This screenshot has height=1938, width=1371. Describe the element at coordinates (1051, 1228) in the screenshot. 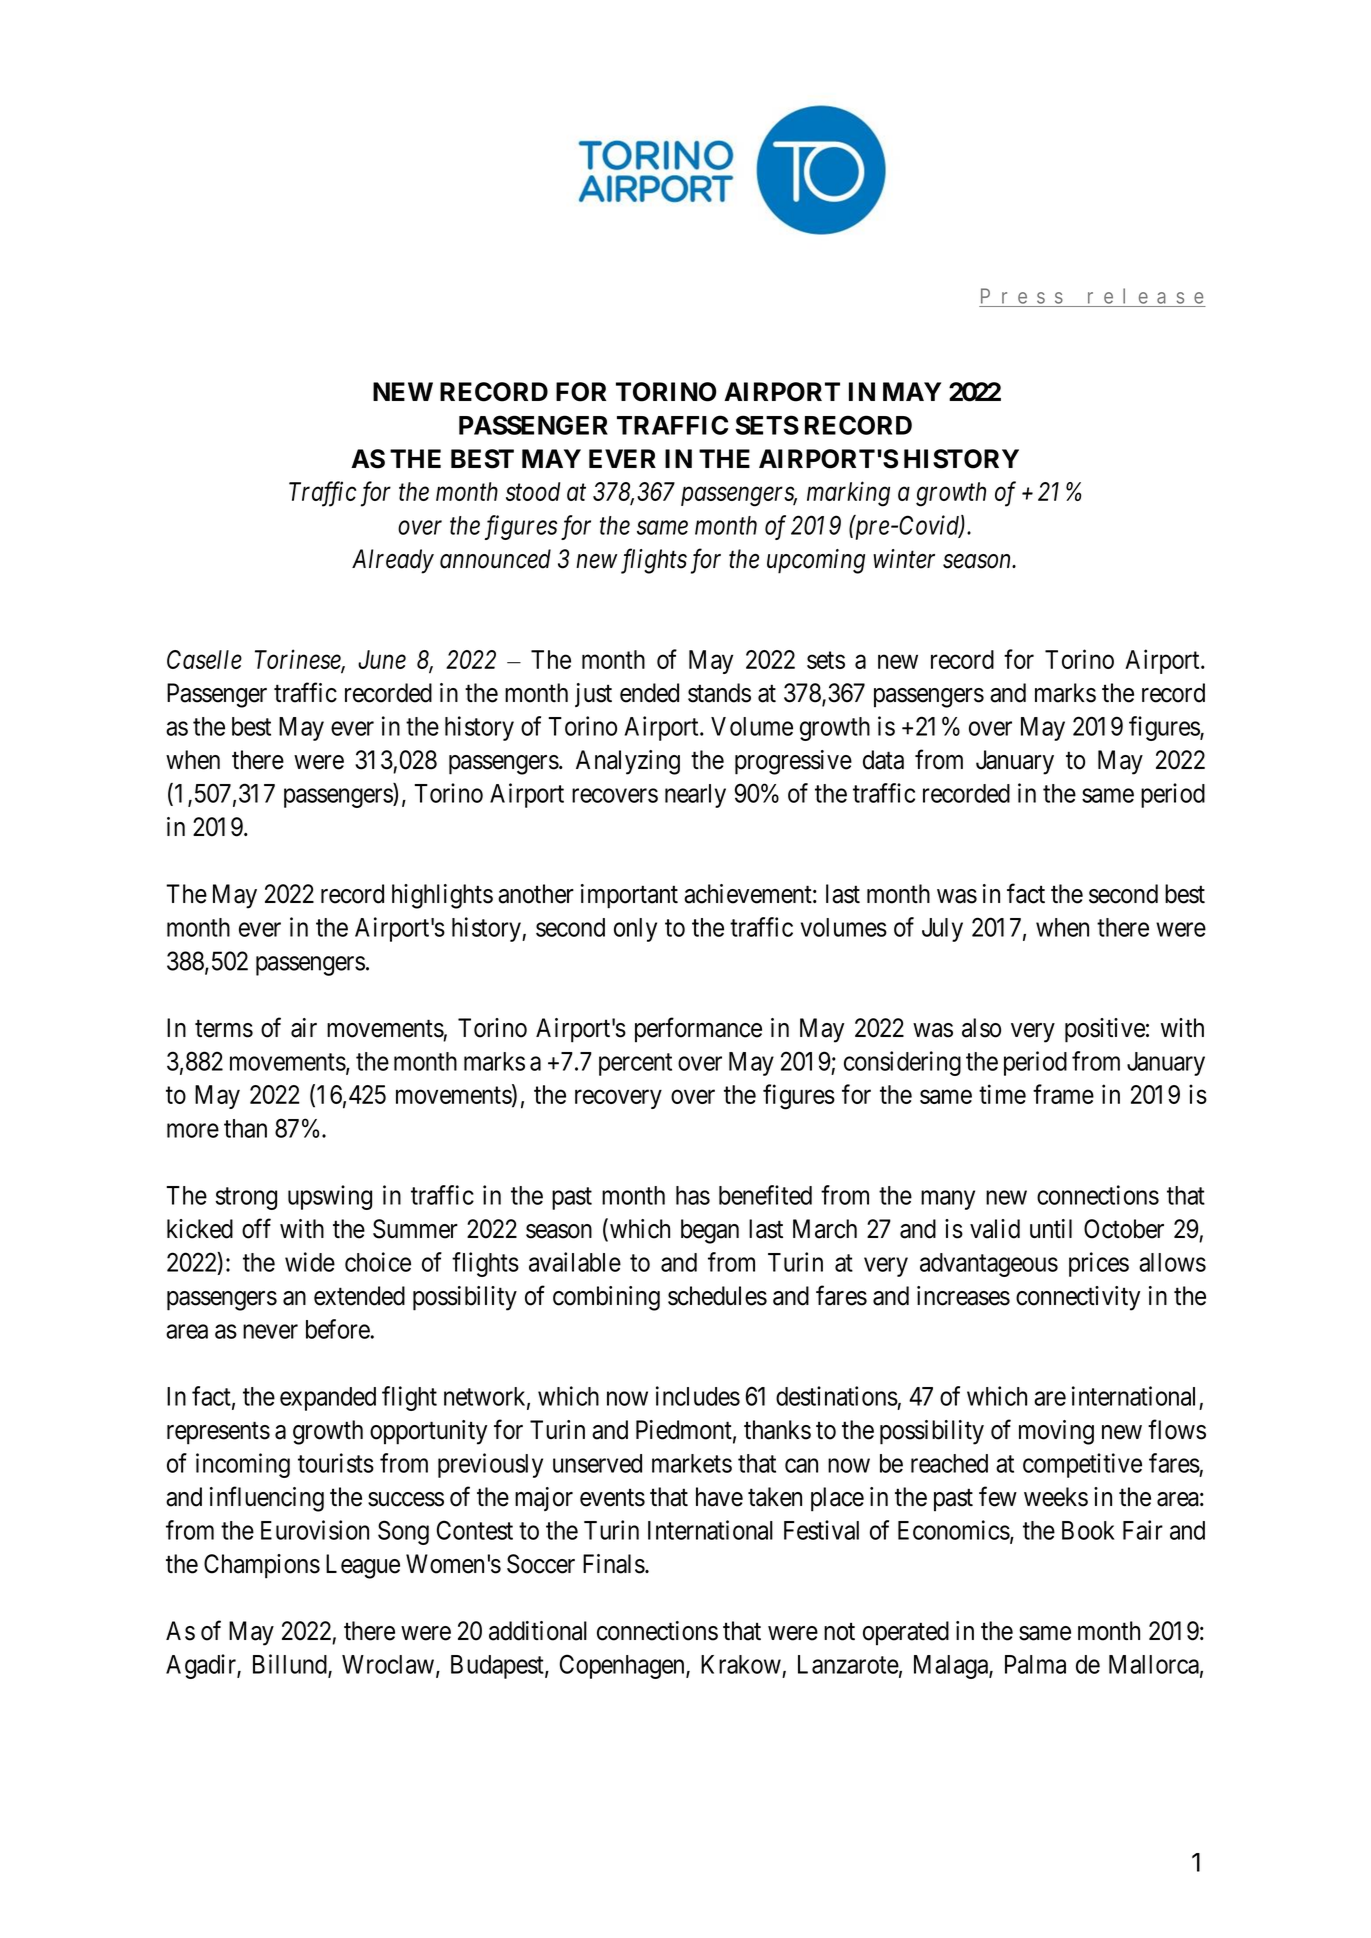

I see `until` at that location.
